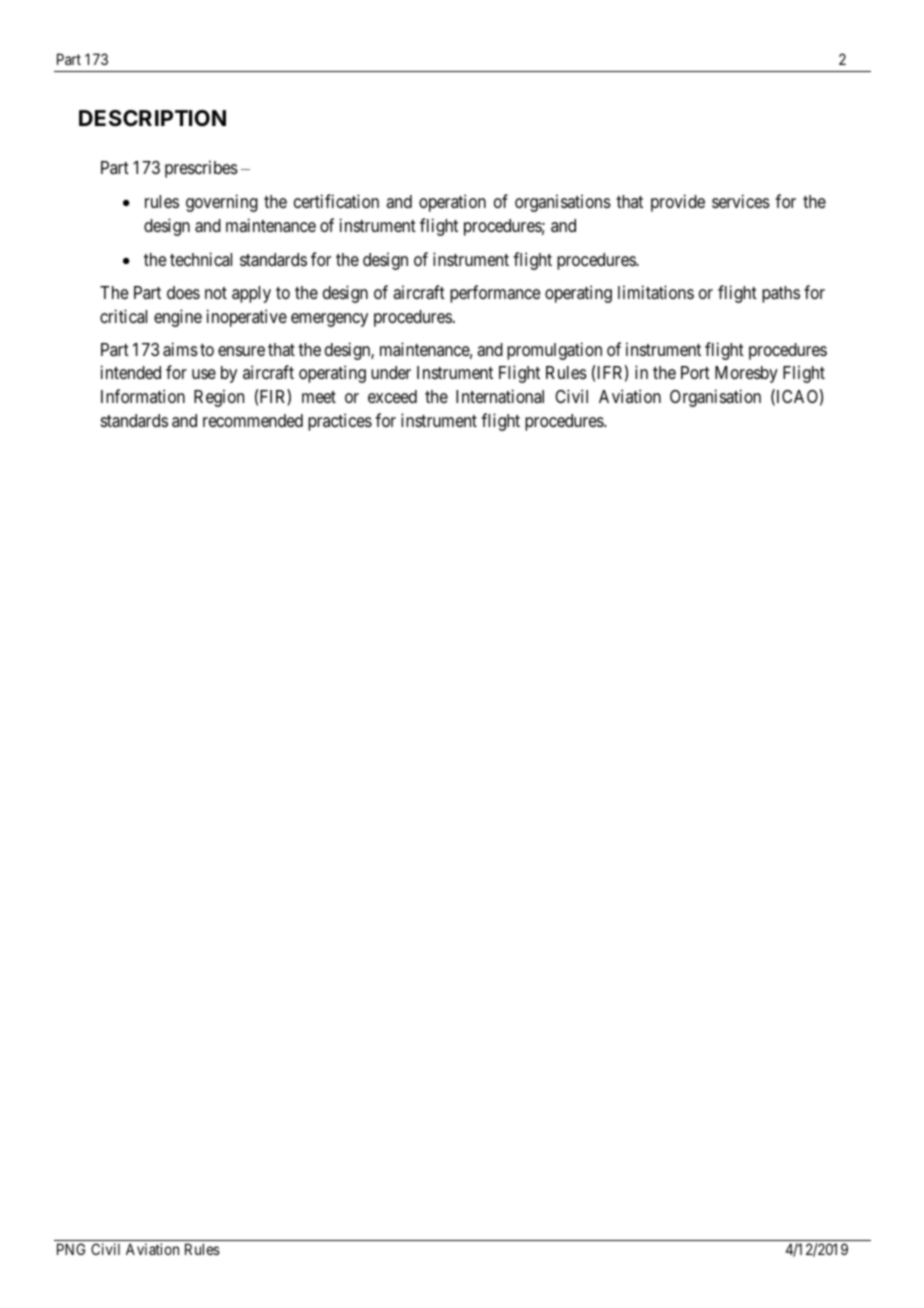 The width and height of the page is (924, 1308). I want to click on International, so click(500, 396).
